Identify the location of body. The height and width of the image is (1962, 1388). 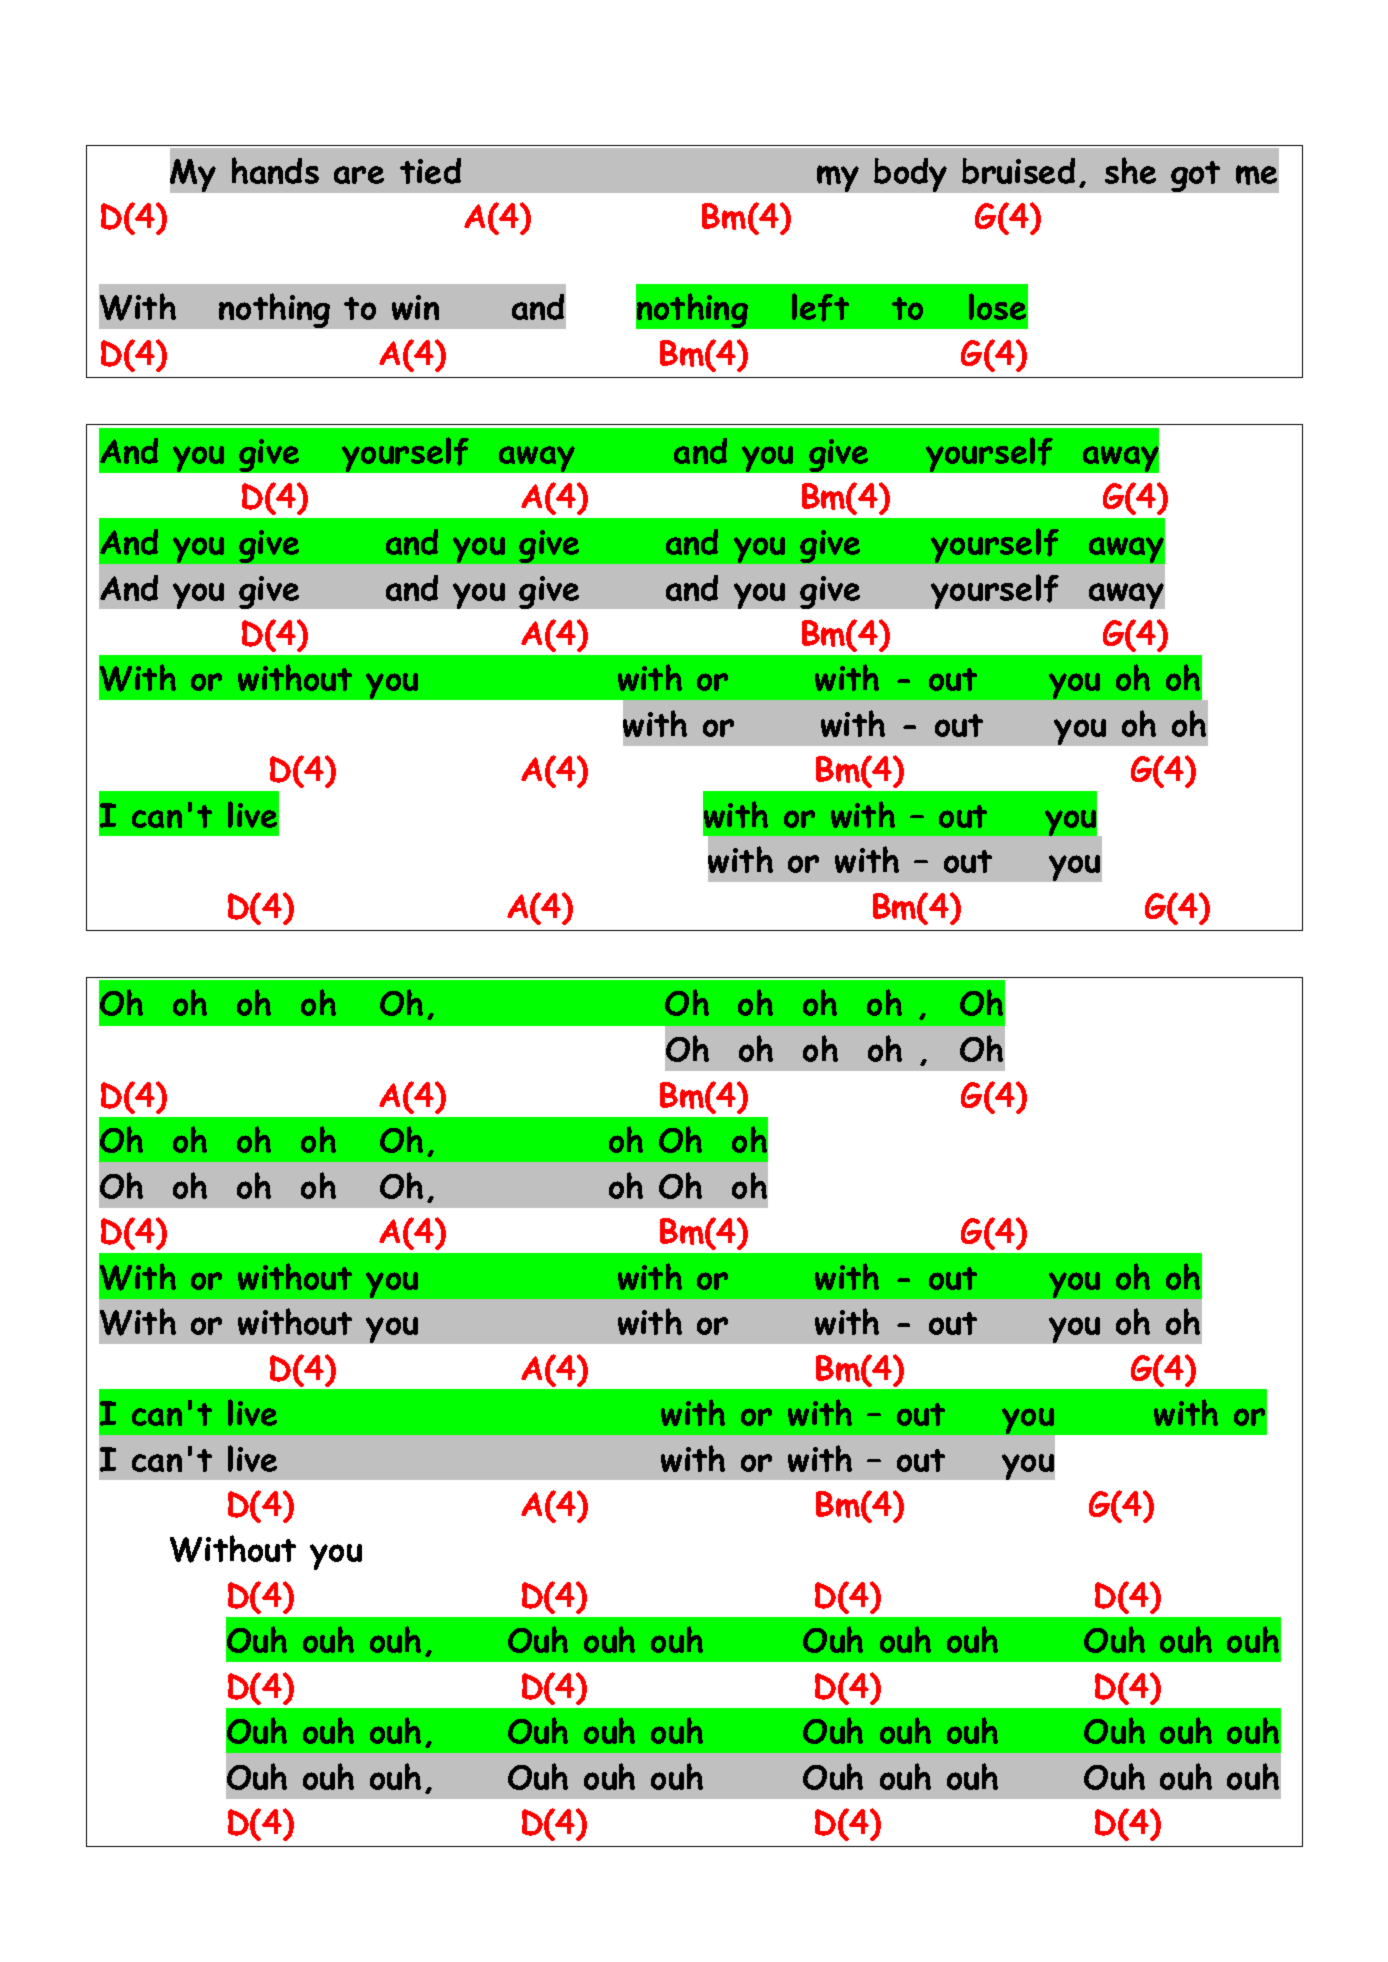
(910, 175).
